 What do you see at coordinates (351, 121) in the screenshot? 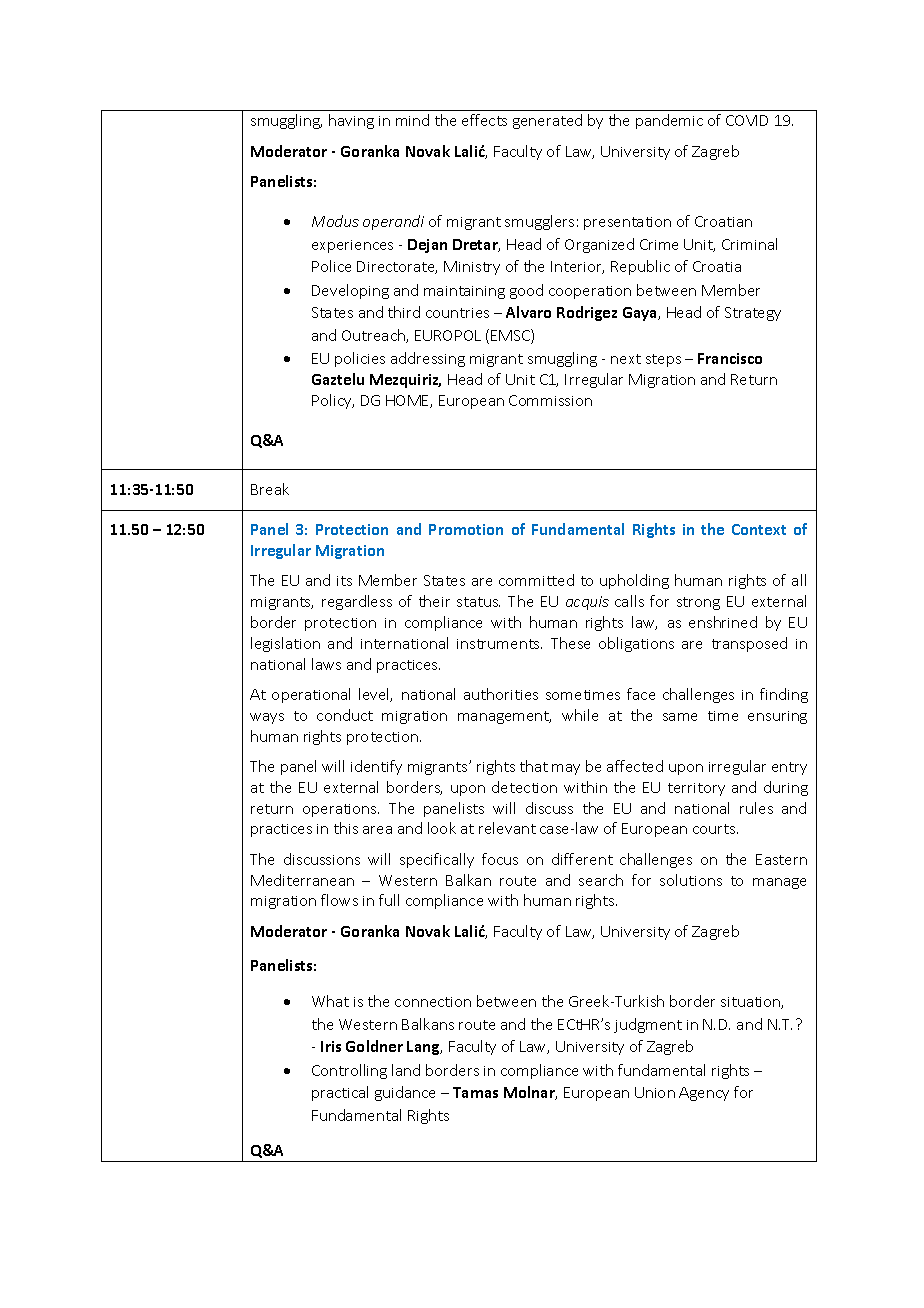
I see `having` at bounding box center [351, 121].
